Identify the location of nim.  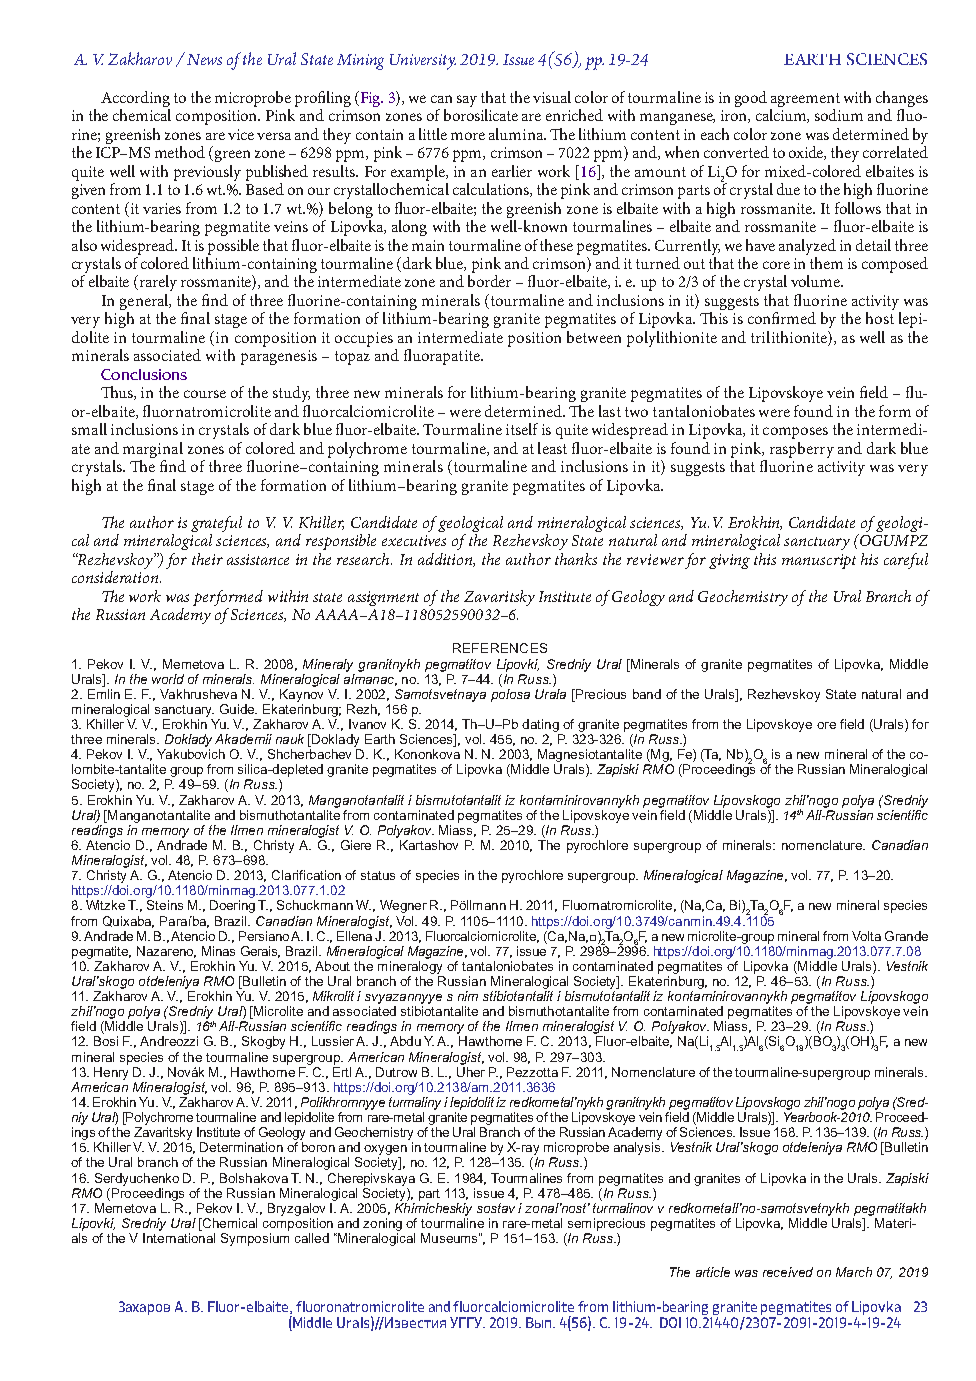
(468, 996).
